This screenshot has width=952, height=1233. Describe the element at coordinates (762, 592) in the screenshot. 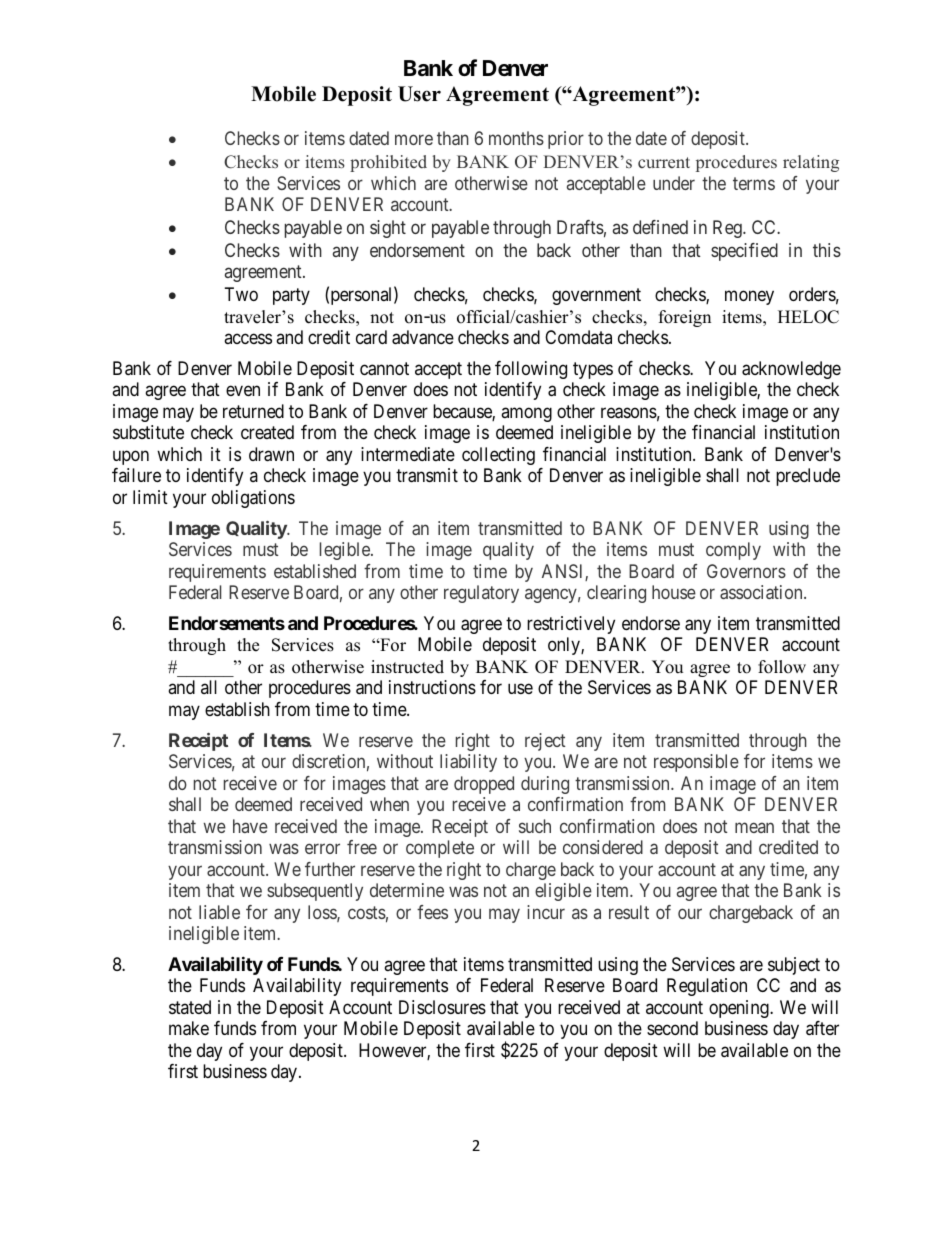

I see `association` at that location.
